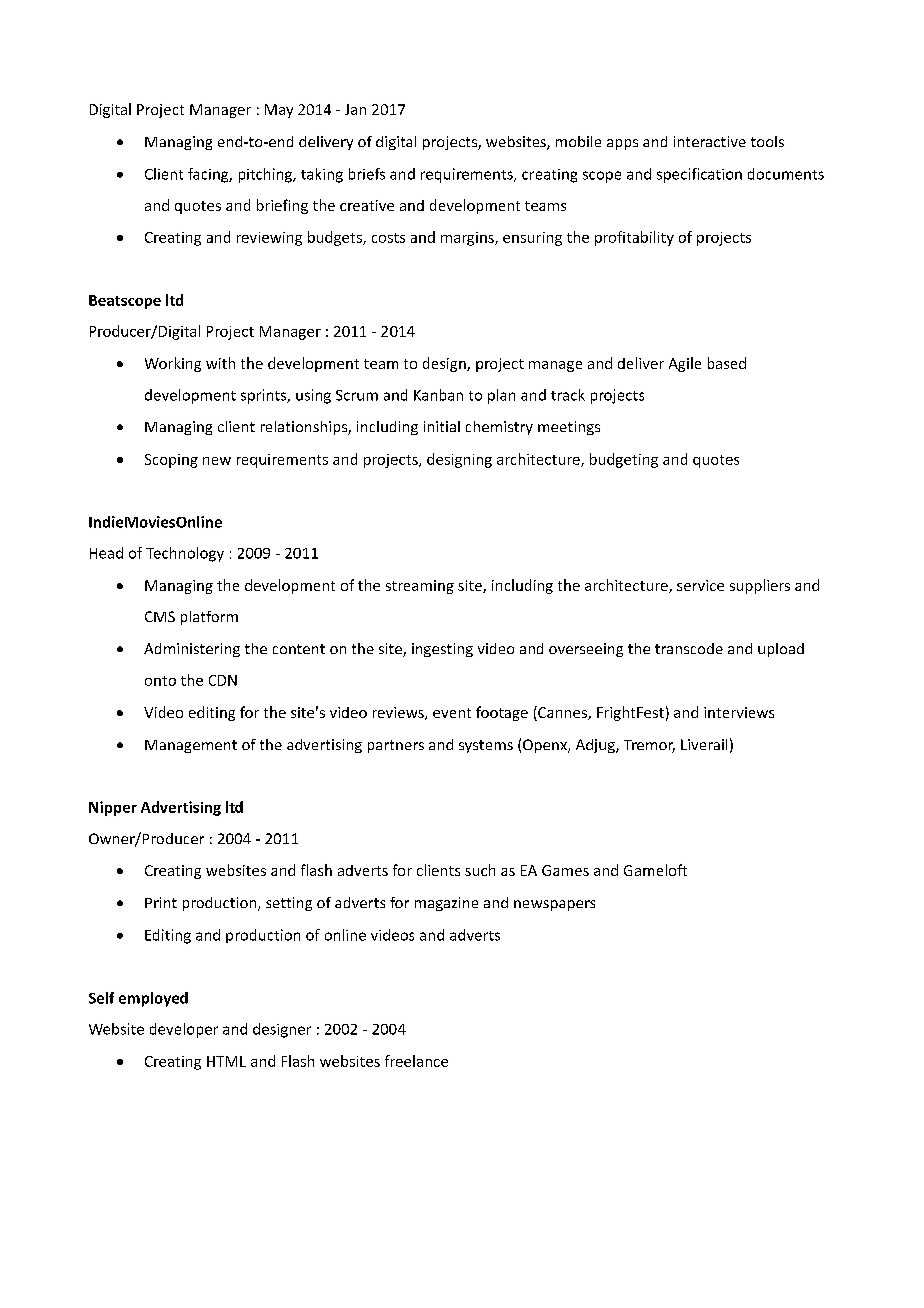 This image has height=1308, width=924. Describe the element at coordinates (655, 870) in the image. I see `Gameloft` at that location.
